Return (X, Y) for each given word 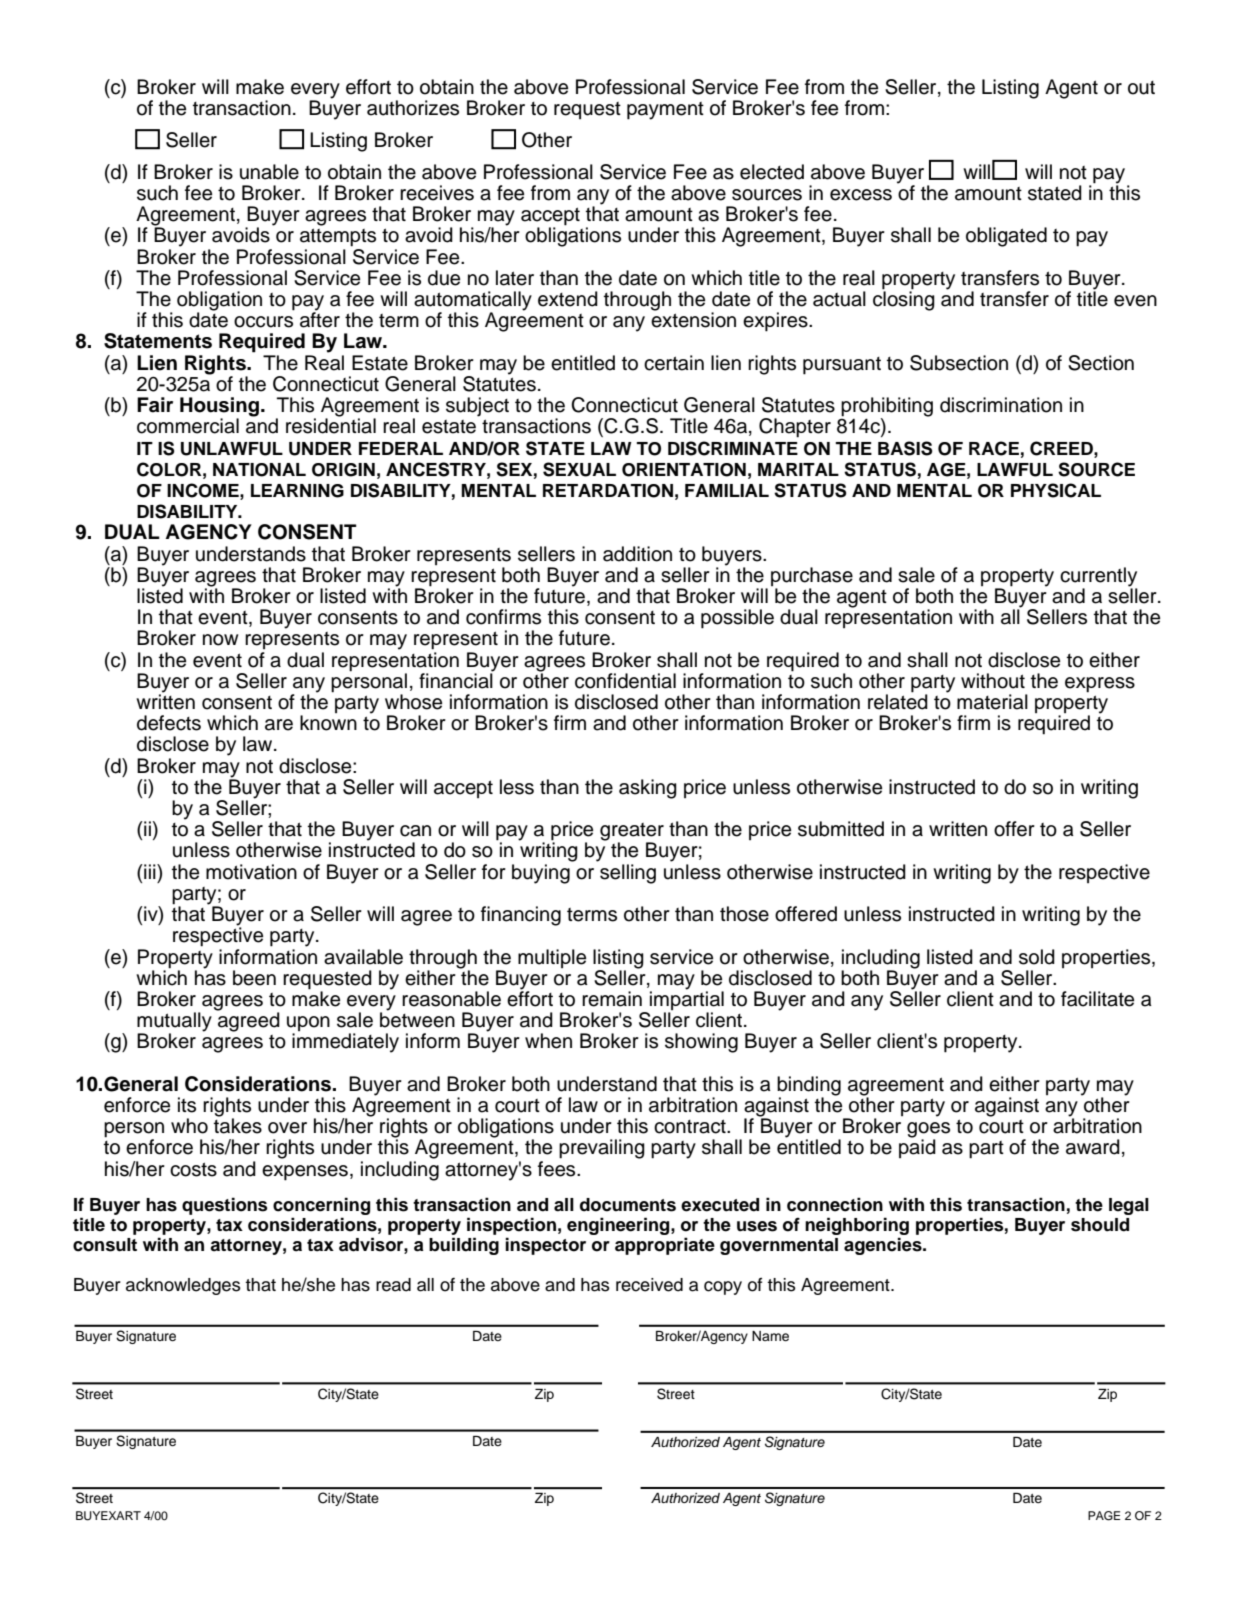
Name (770, 1336)
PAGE (1104, 1516)
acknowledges (183, 1286)
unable (269, 172)
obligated (1006, 237)
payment (665, 111)
